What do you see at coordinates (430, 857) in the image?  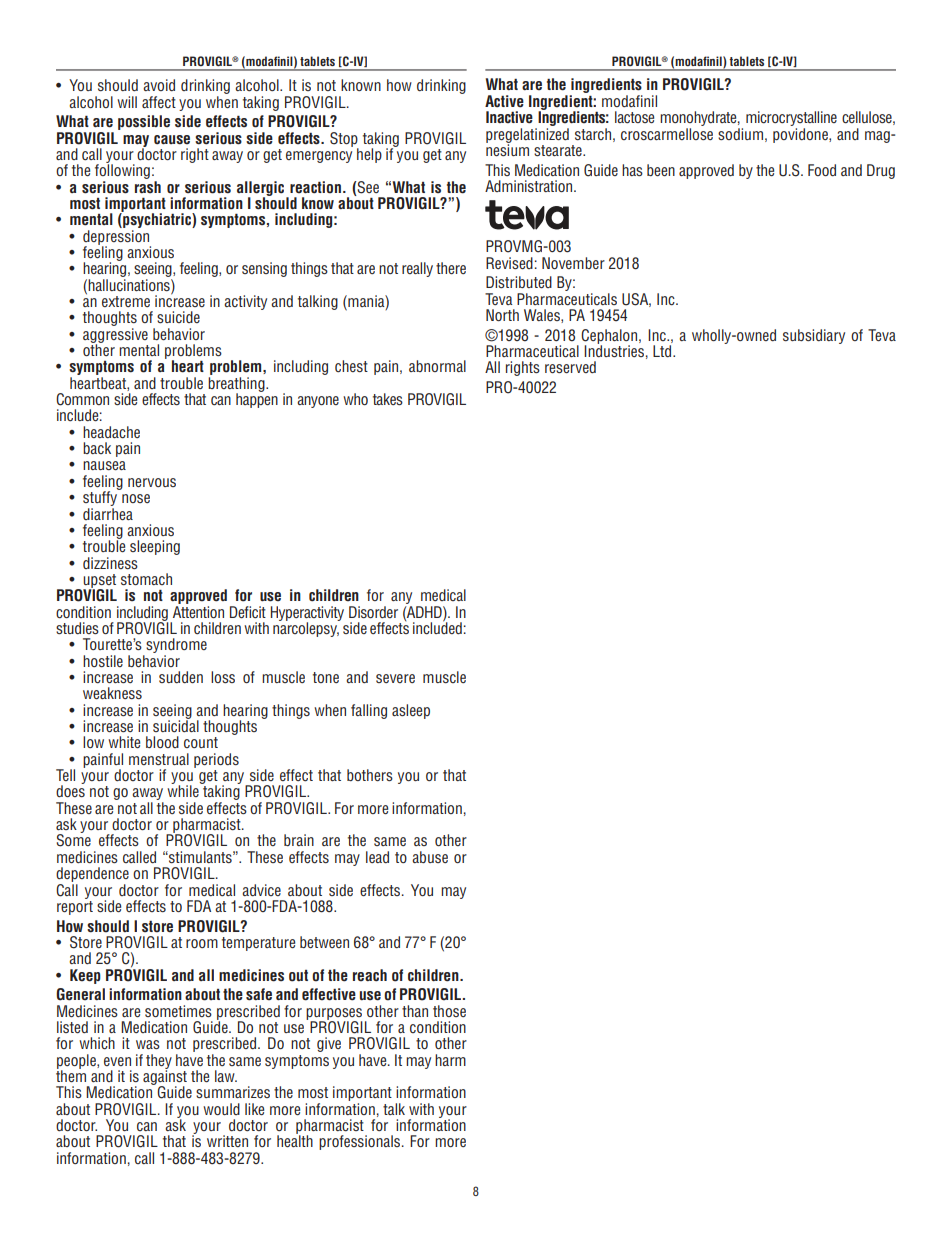 I see `abuse` at bounding box center [430, 857].
